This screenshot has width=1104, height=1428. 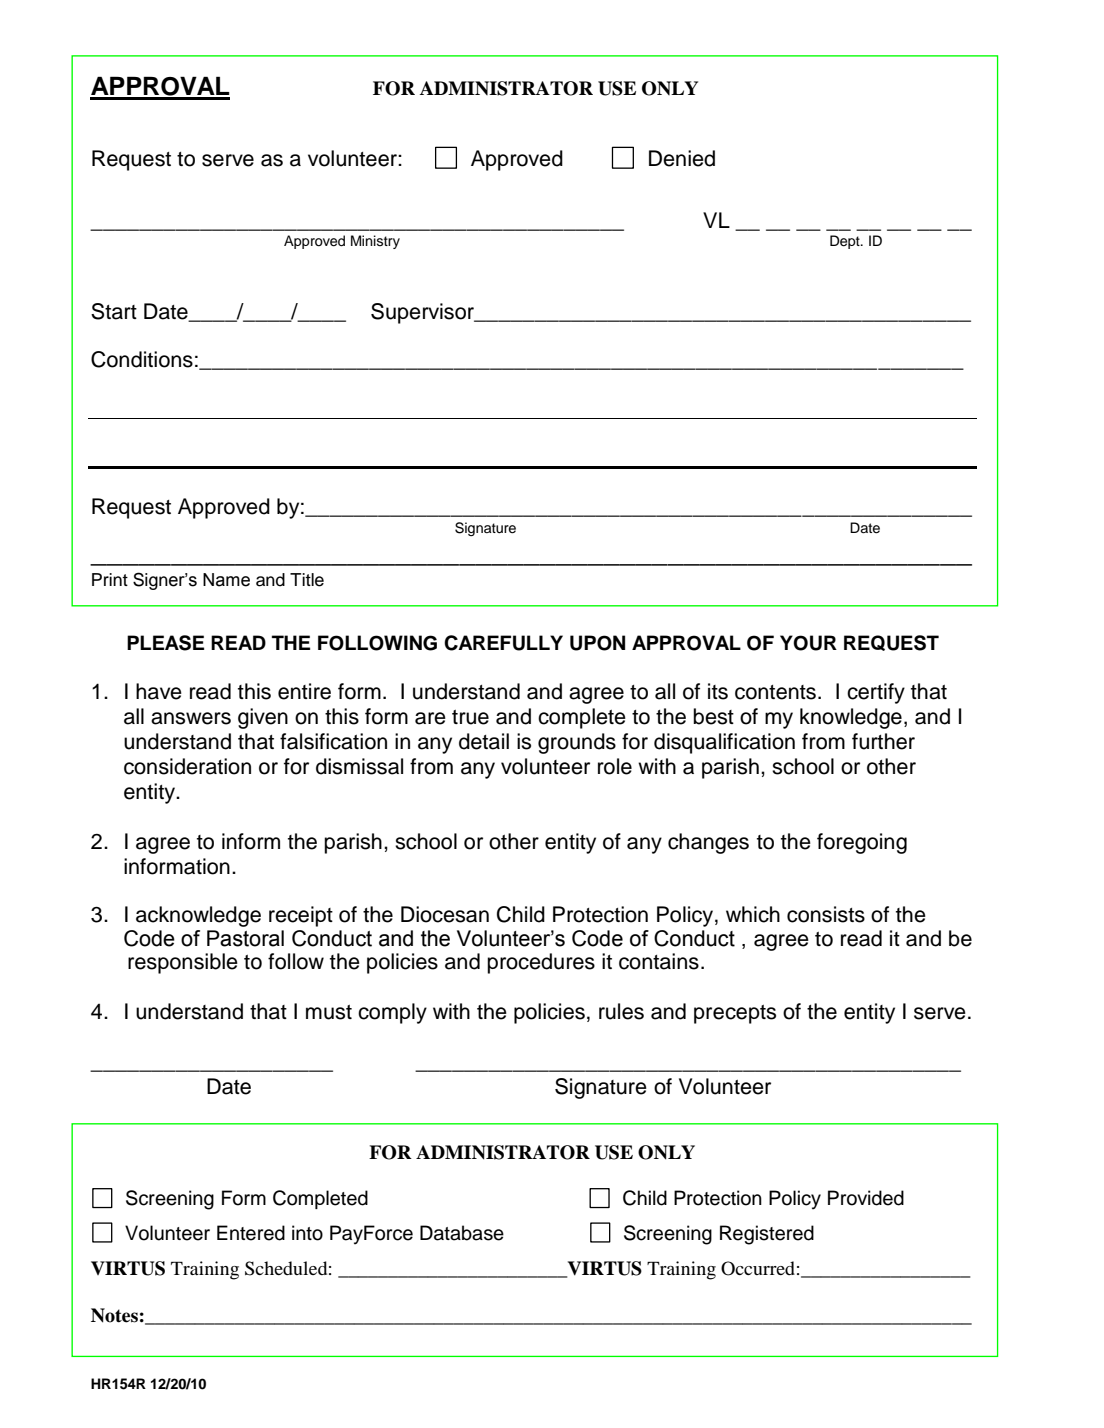 I want to click on Name, so click(x=226, y=580).
